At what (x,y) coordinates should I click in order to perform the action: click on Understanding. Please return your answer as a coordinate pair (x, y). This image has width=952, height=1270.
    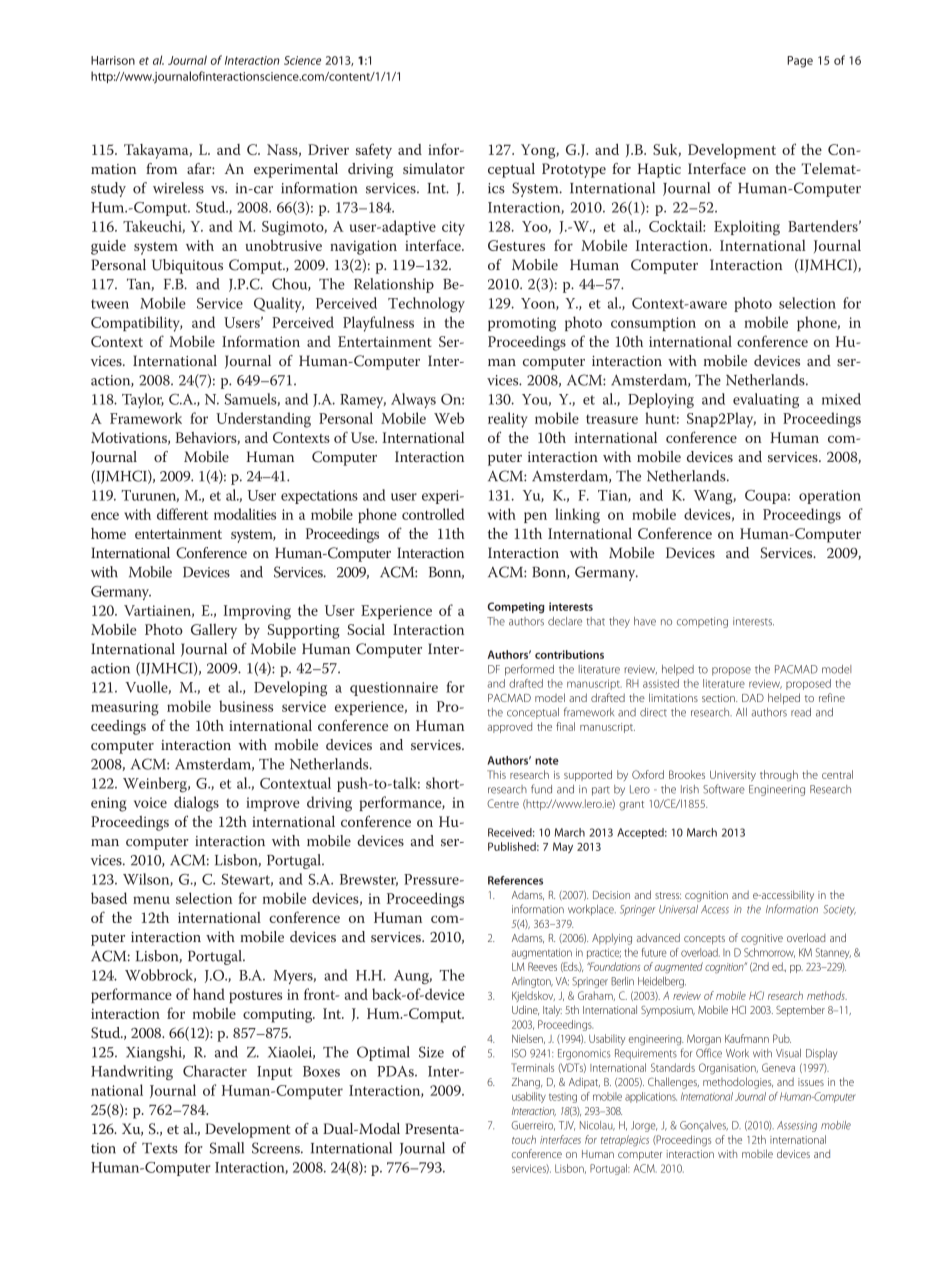
    Looking at the image, I should click on (263, 420).
